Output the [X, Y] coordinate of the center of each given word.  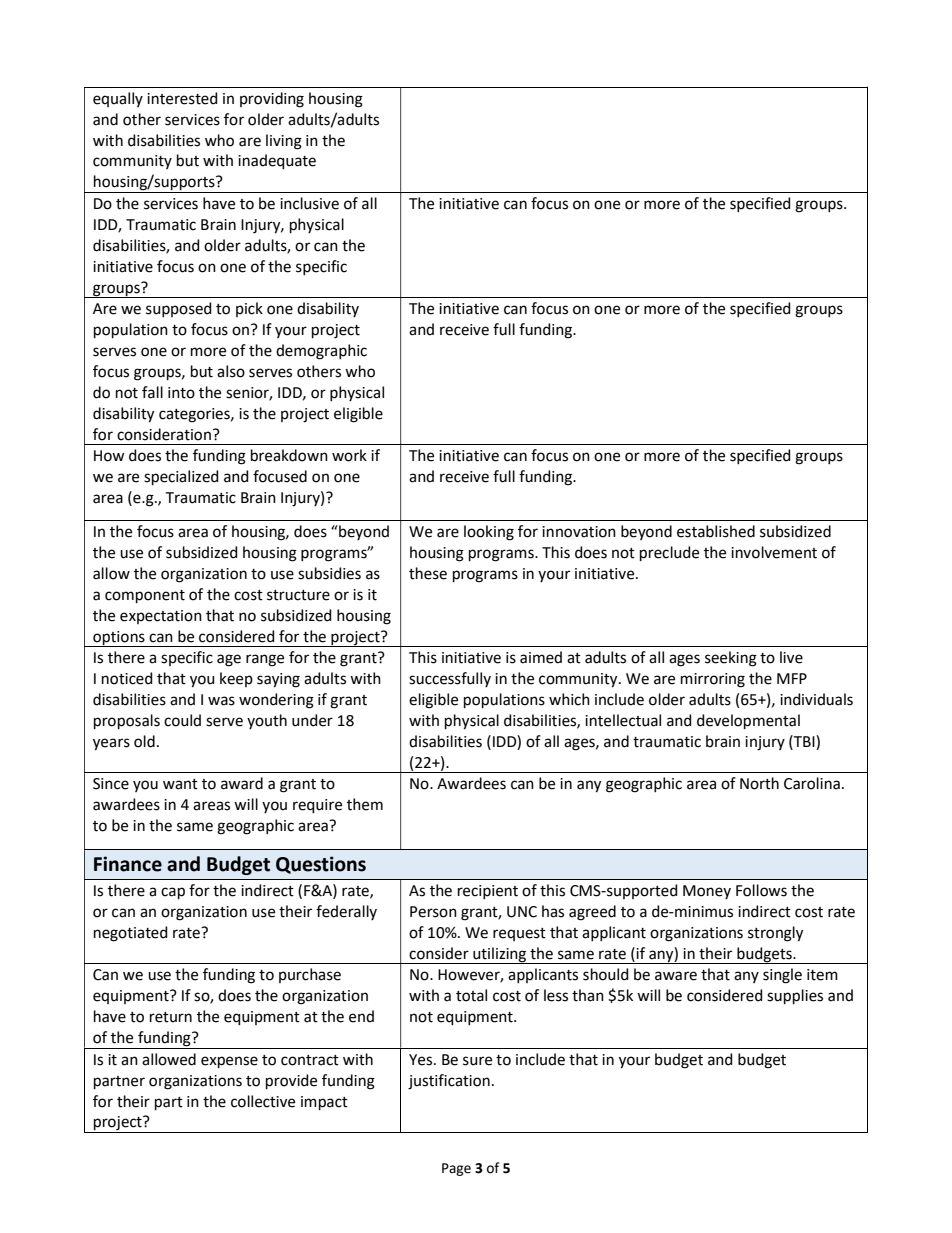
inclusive [309, 203]
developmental [748, 721]
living [284, 142]
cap [173, 893]
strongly [775, 934]
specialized [181, 477]
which [569, 699]
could [182, 720]
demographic [321, 352]
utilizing [500, 955]
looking [489, 533]
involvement [774, 552]
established [716, 531]
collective [263, 1101]
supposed [179, 309]
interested [182, 98]
